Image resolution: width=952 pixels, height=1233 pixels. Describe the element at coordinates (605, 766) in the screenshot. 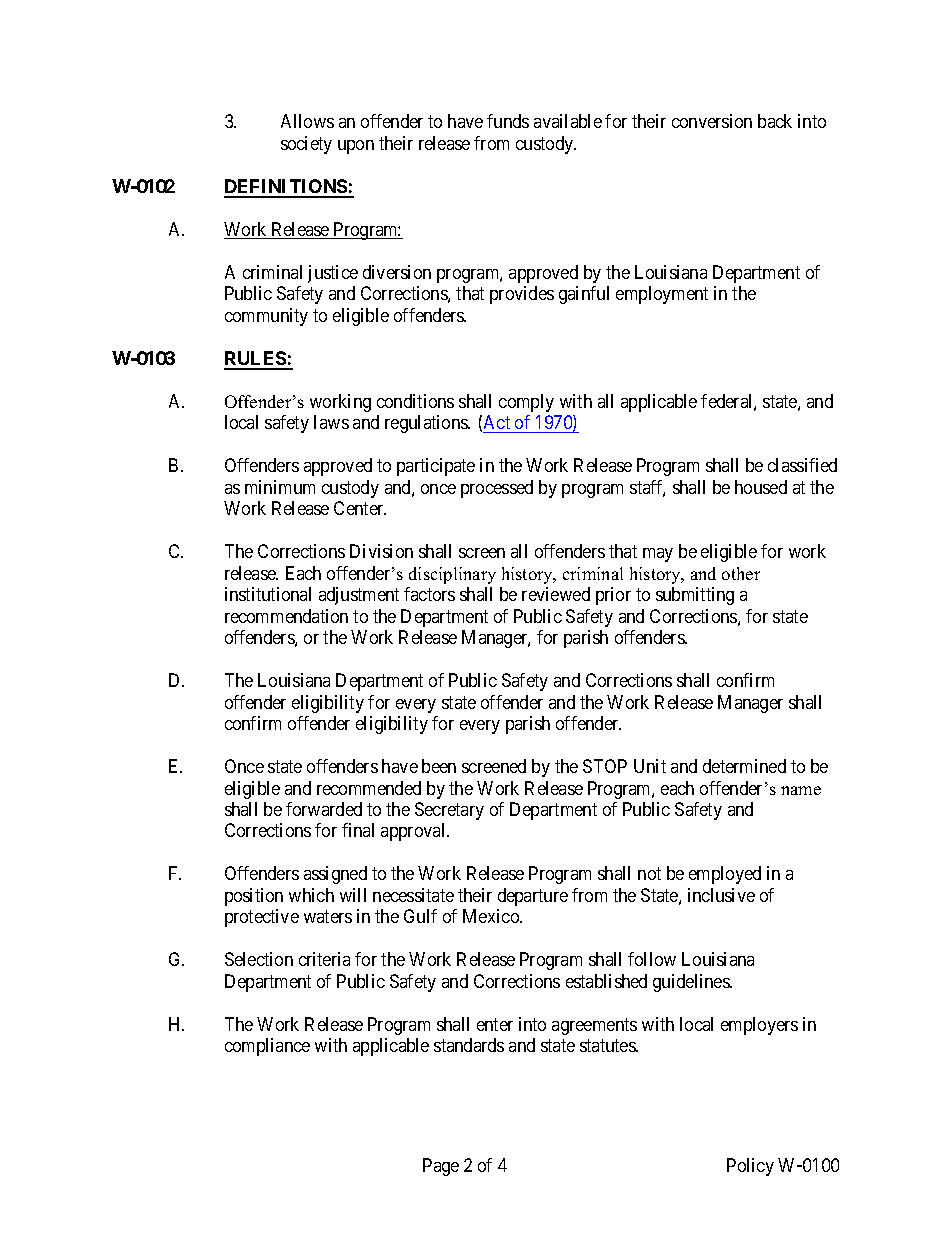

I see `STOP` at that location.
